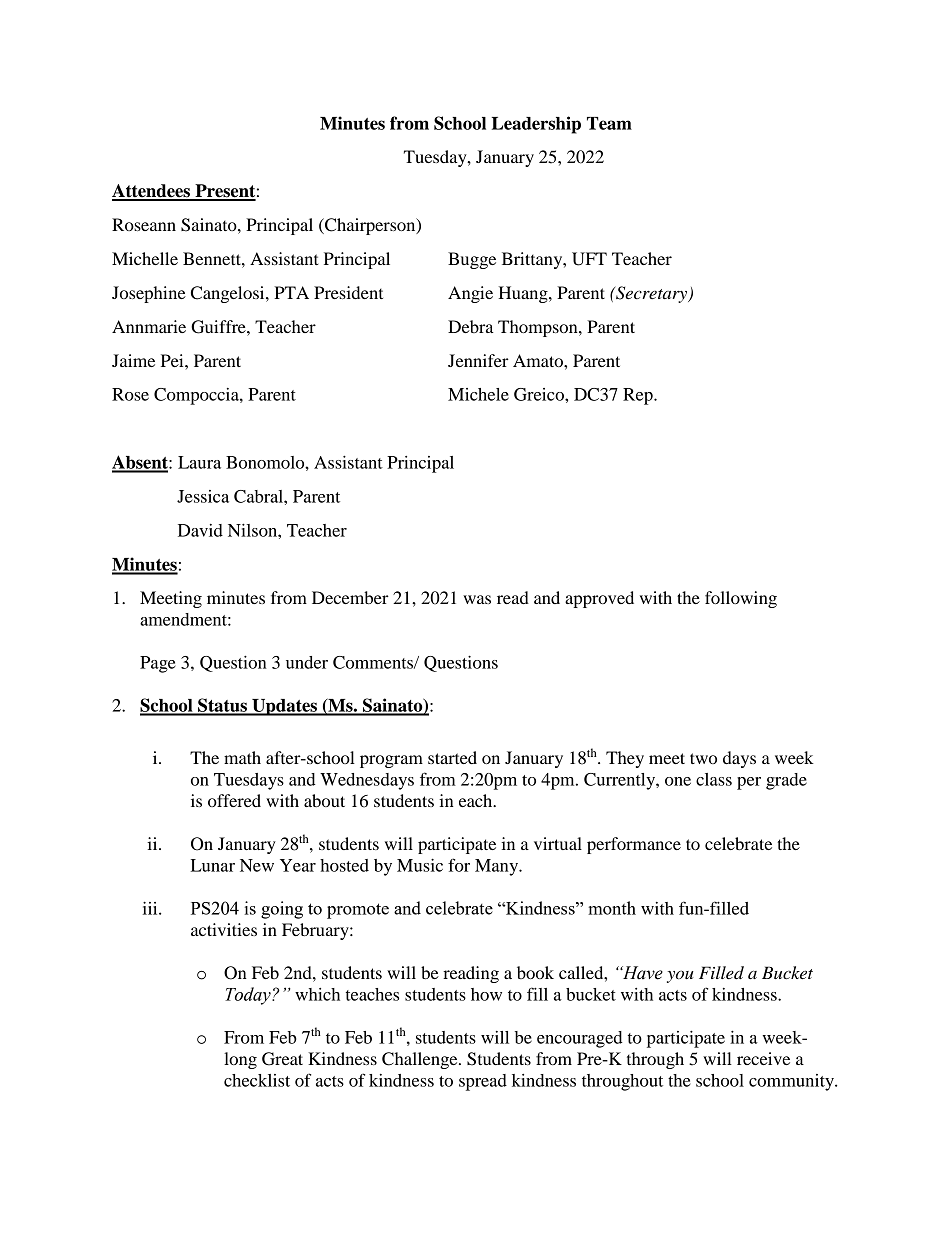  What do you see at coordinates (200, 530) in the document?
I see `David` at bounding box center [200, 530].
